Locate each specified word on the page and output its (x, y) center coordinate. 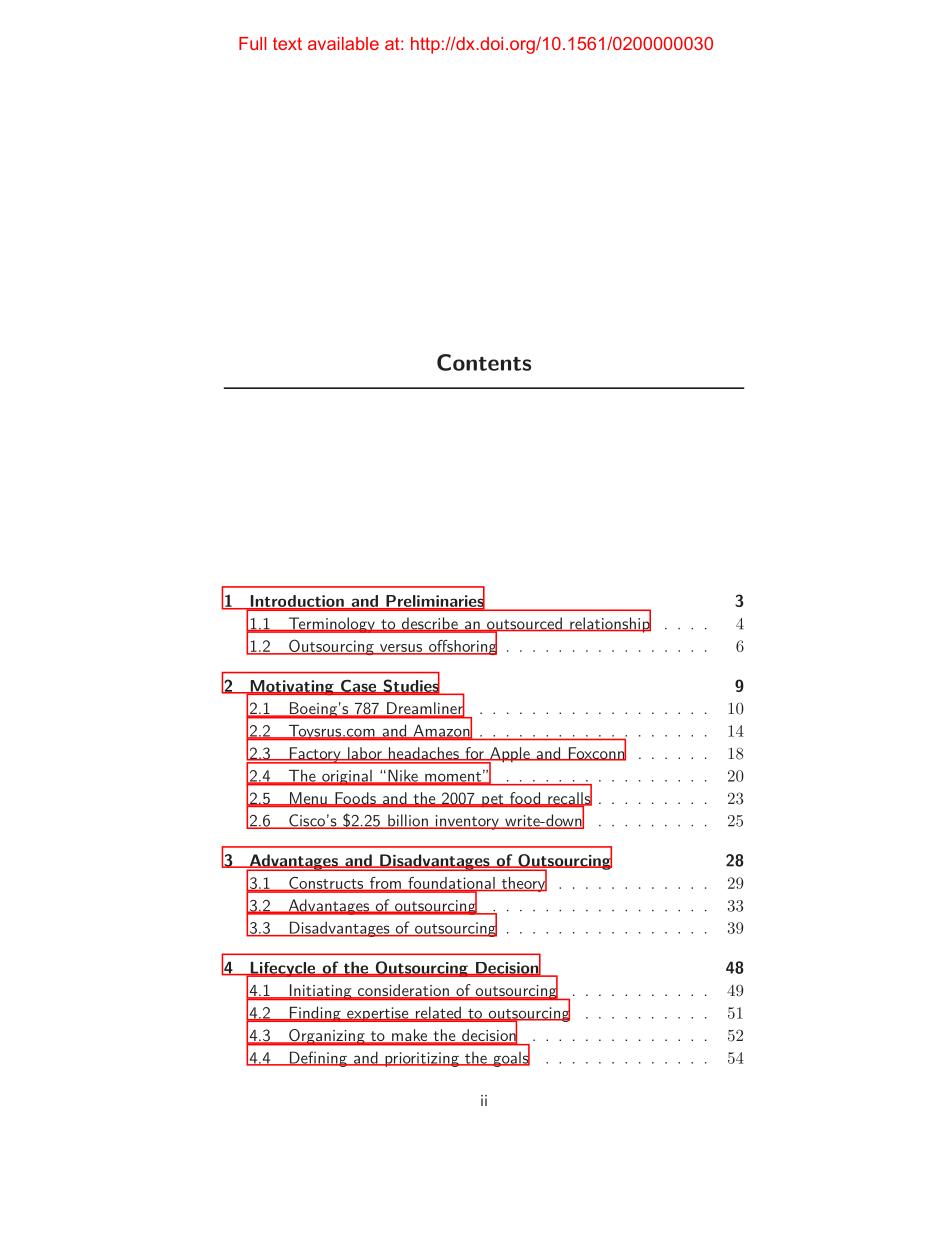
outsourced (524, 624)
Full (252, 43)
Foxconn (596, 753)
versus (401, 649)
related (438, 1013)
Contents (484, 362)
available (343, 43)
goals (510, 1058)
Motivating (292, 688)
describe (429, 624)
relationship (609, 624)
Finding (315, 1014)
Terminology (331, 625)
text (287, 43)
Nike (403, 777)
